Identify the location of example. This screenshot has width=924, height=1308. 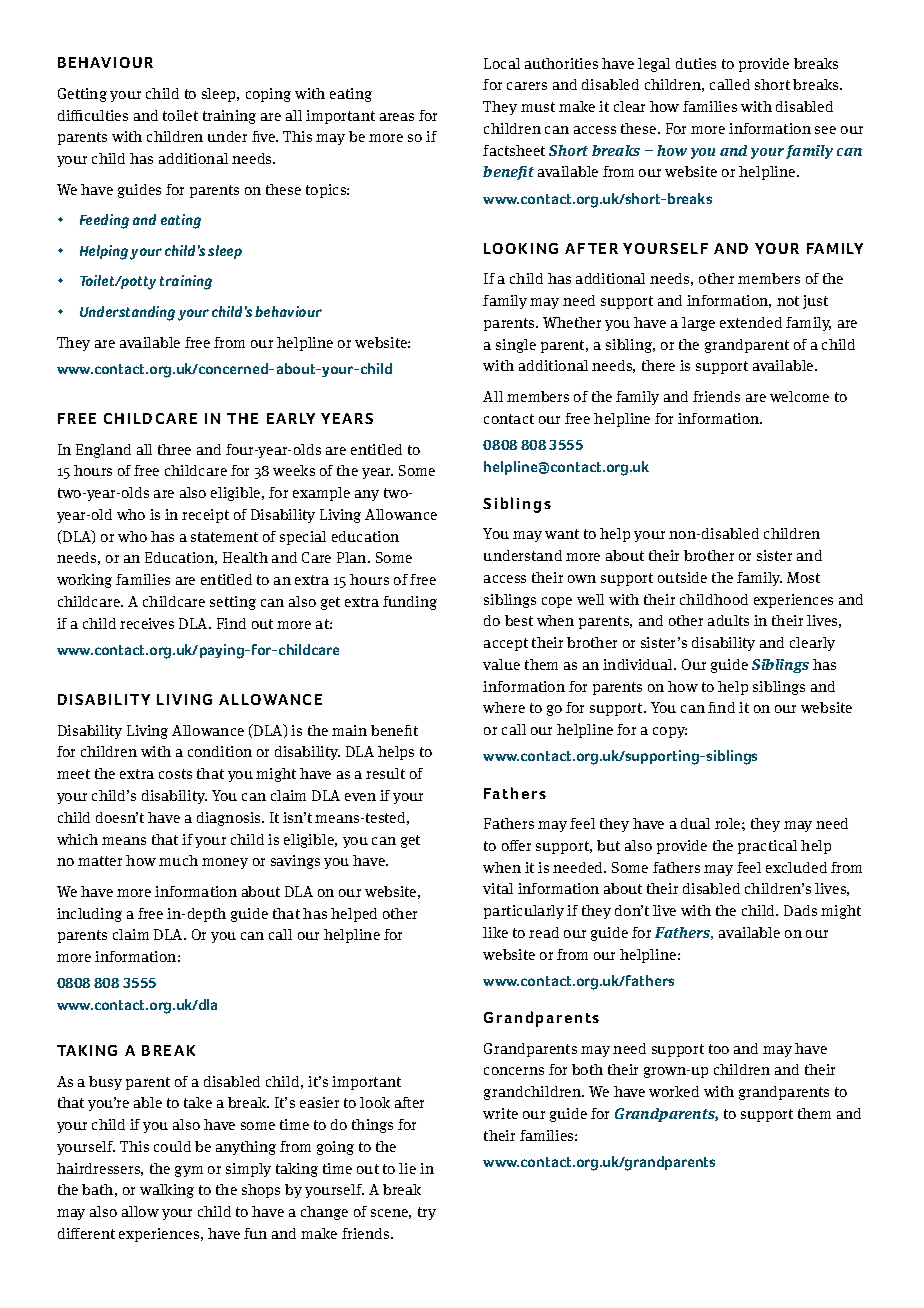
(321, 494).
